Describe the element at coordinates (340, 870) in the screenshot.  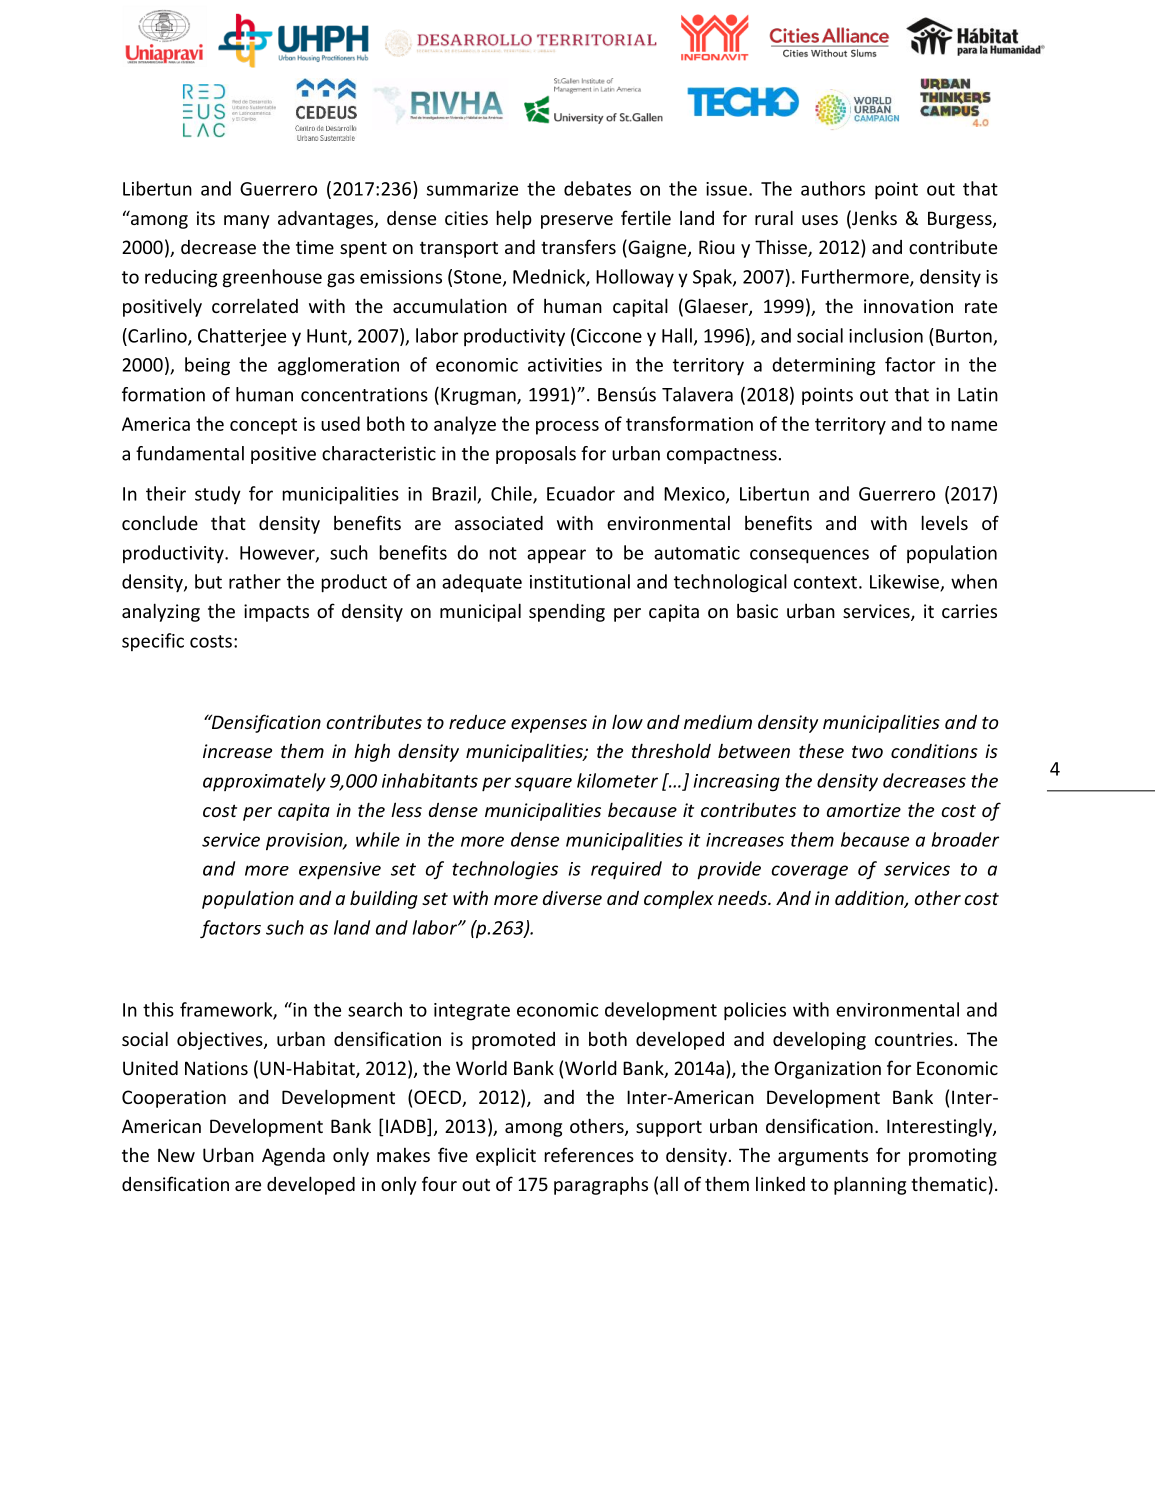
I see `expensive` at that location.
